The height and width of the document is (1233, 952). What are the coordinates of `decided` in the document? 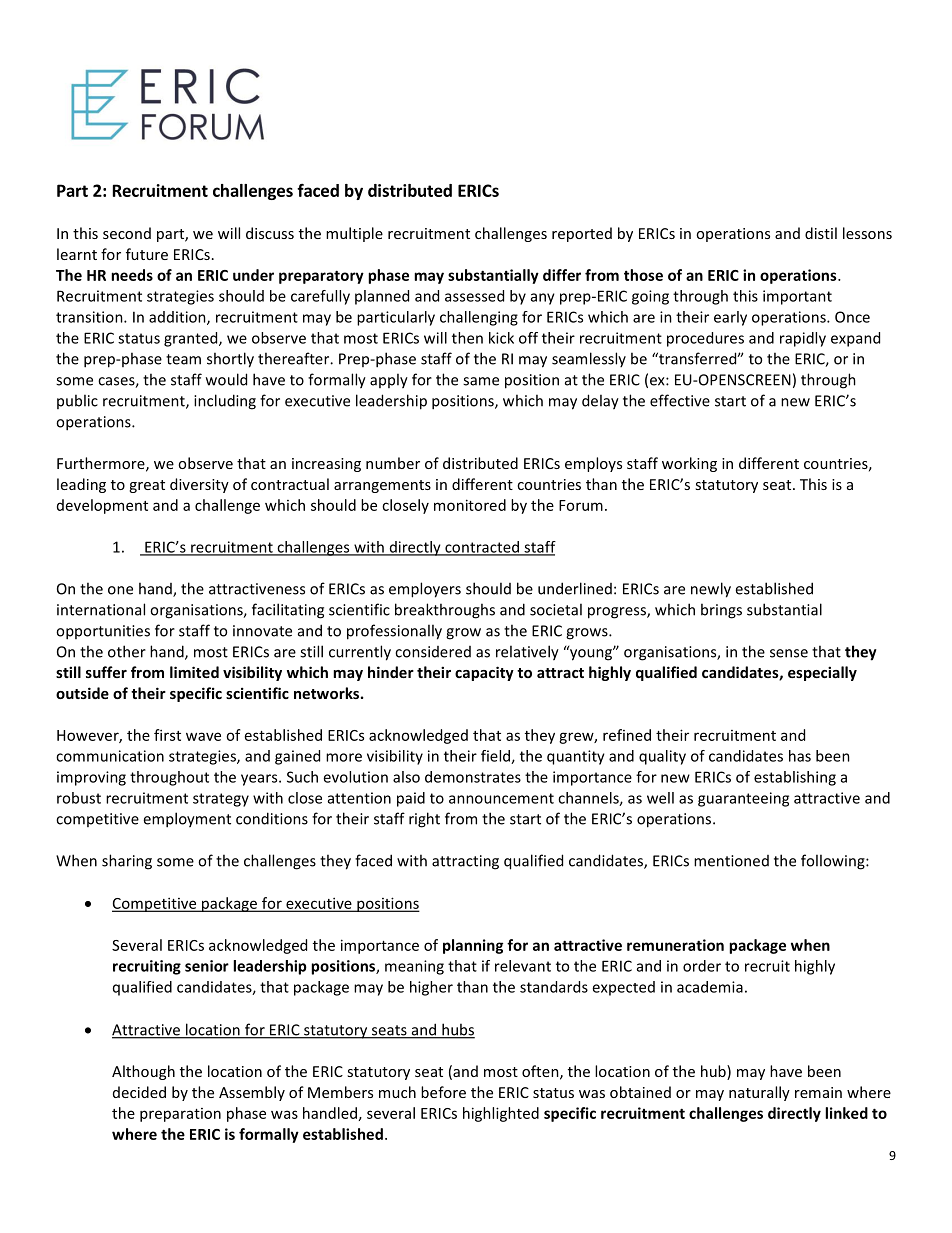 It's located at (139, 1092).
